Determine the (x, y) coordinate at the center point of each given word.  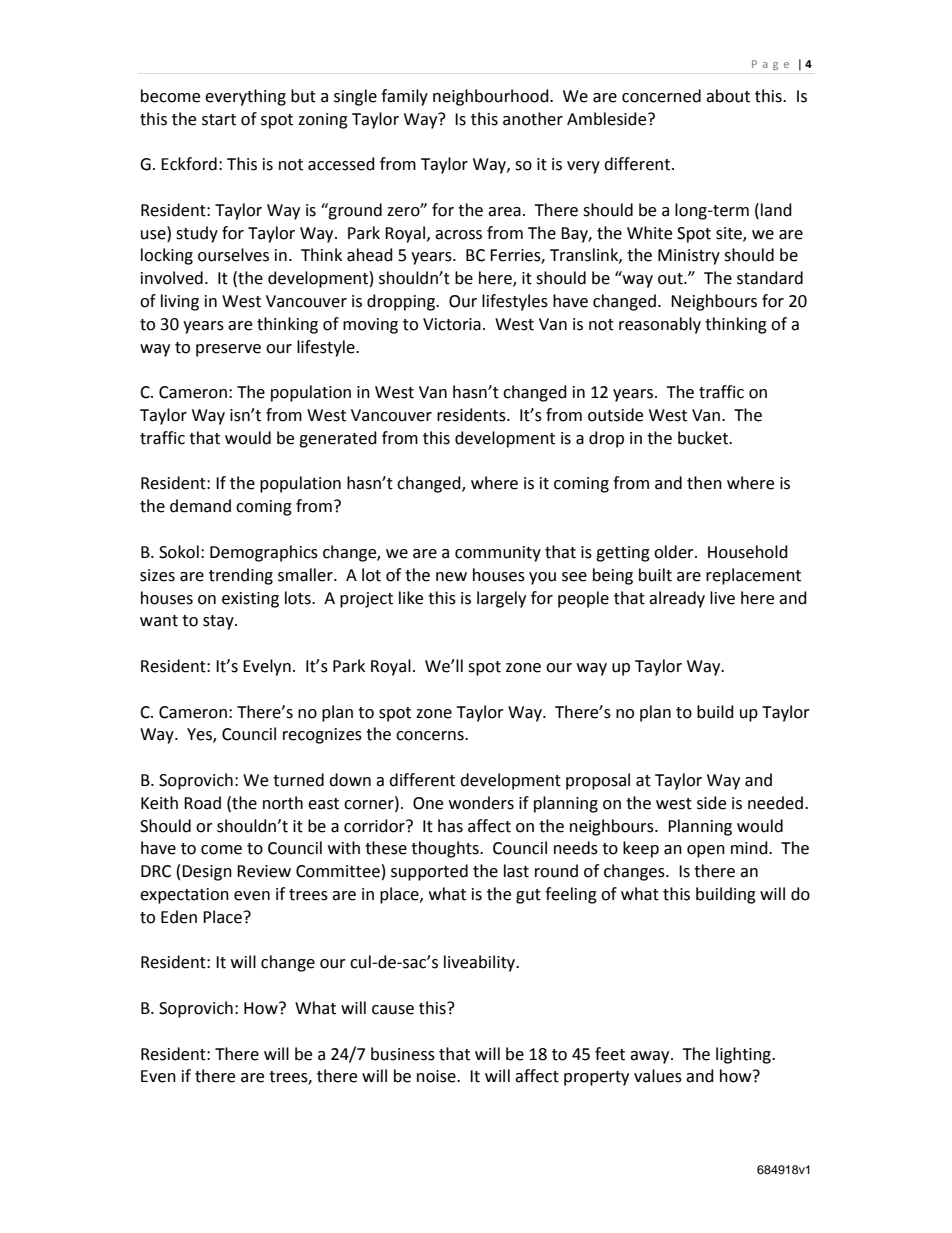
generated (338, 439)
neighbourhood (492, 97)
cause (393, 1010)
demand (200, 506)
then (704, 483)
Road (202, 803)
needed (775, 803)
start (219, 120)
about (728, 96)
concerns (431, 736)
